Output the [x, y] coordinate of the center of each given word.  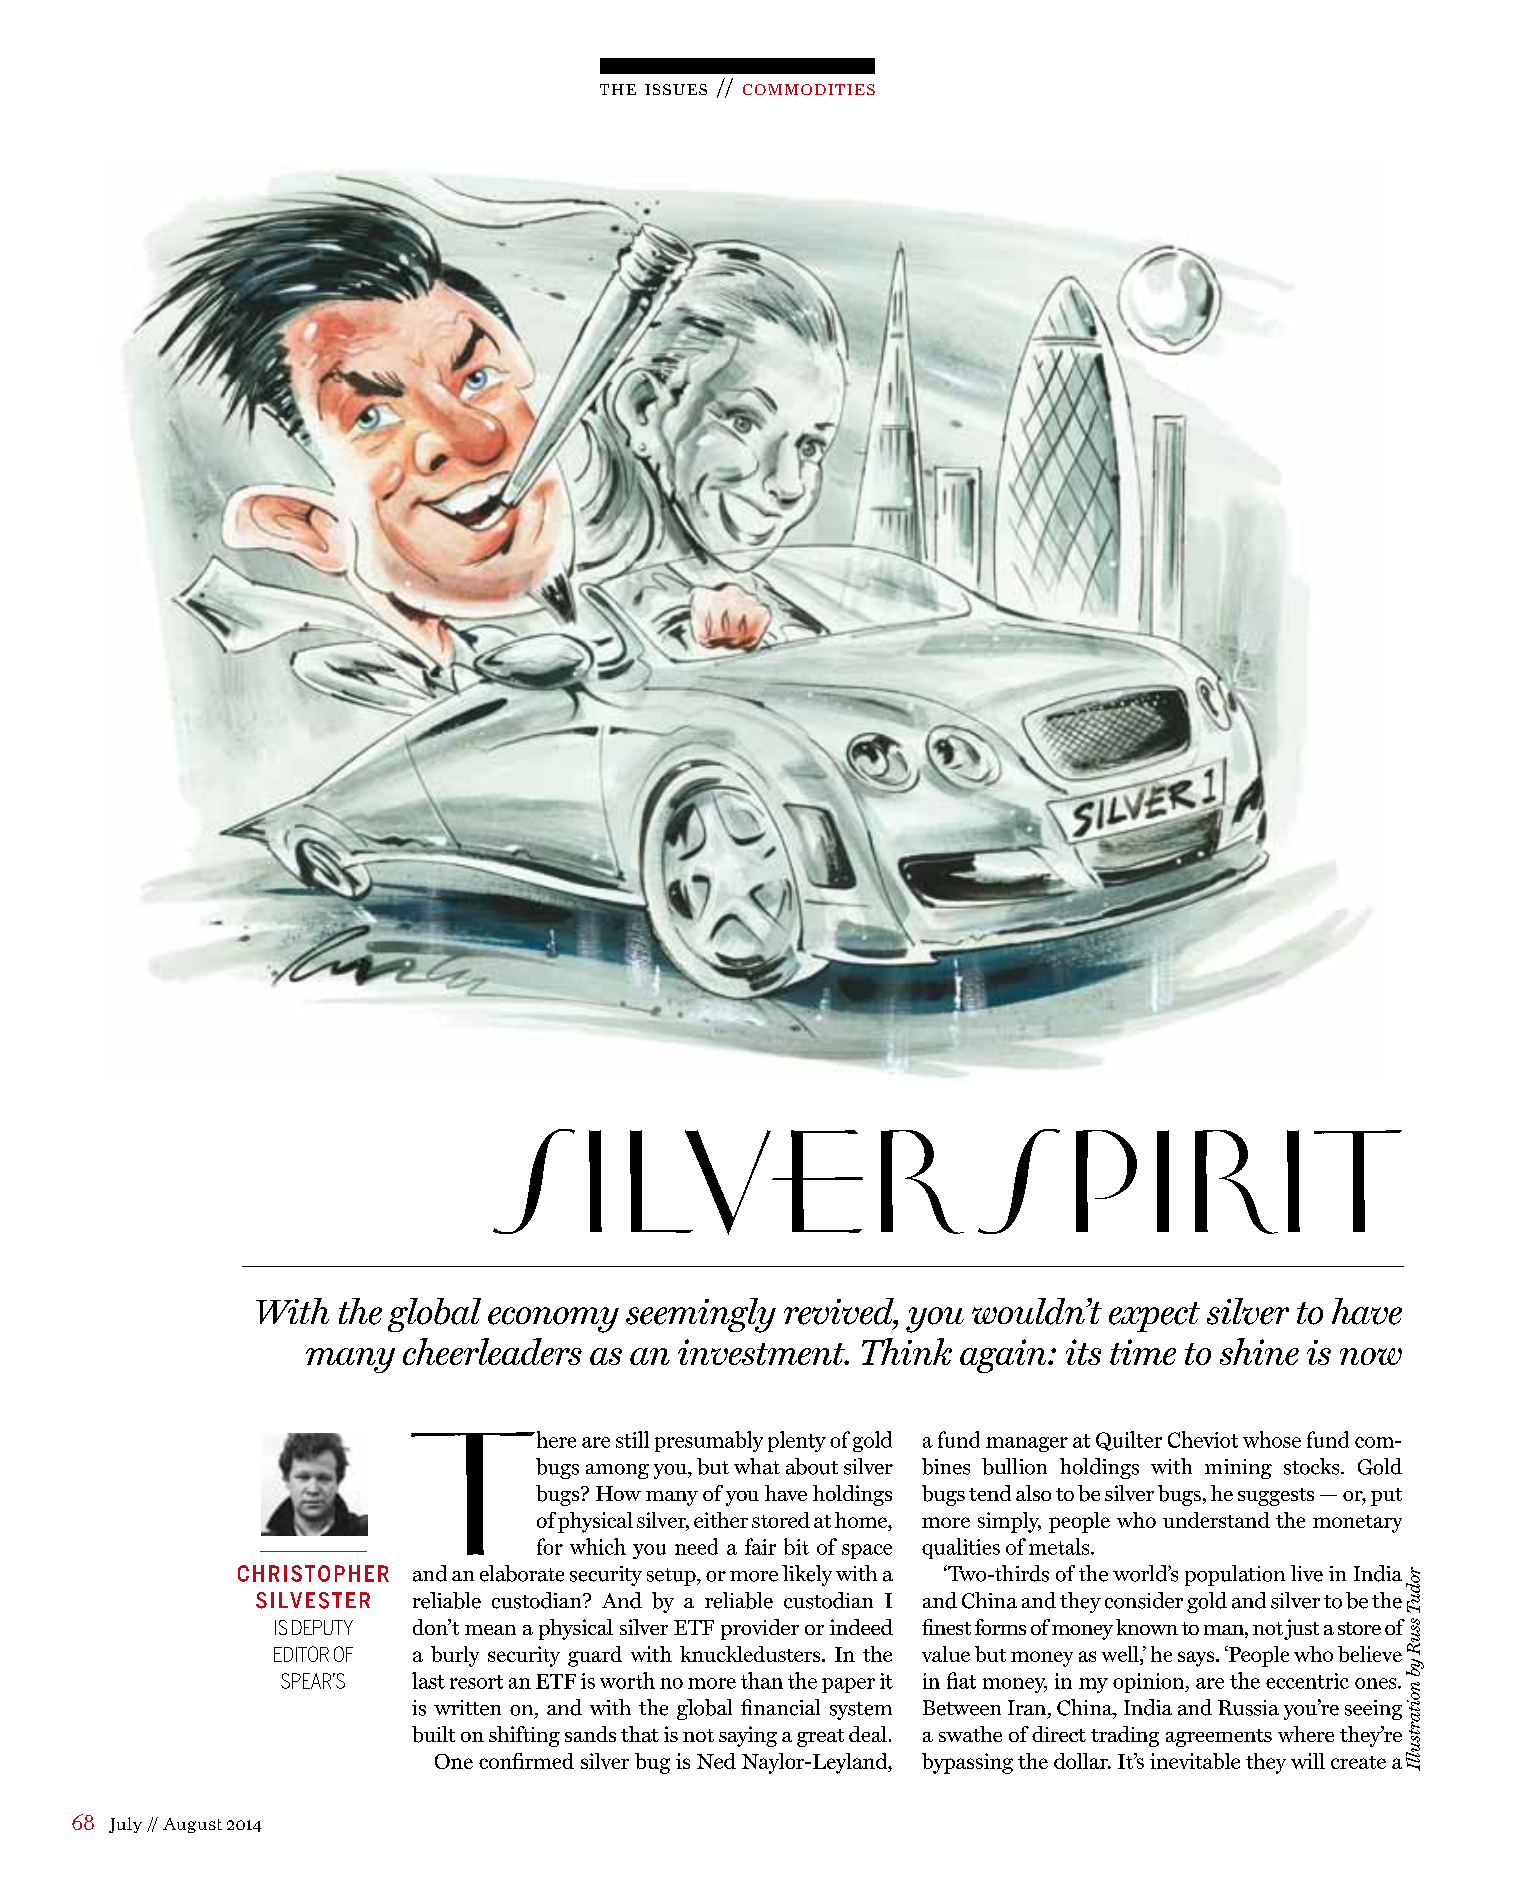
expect [1154, 1317]
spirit [1190, 1181]
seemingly [701, 1315]
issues [676, 89]
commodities [809, 89]
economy [553, 1320]
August [192, 1825]
